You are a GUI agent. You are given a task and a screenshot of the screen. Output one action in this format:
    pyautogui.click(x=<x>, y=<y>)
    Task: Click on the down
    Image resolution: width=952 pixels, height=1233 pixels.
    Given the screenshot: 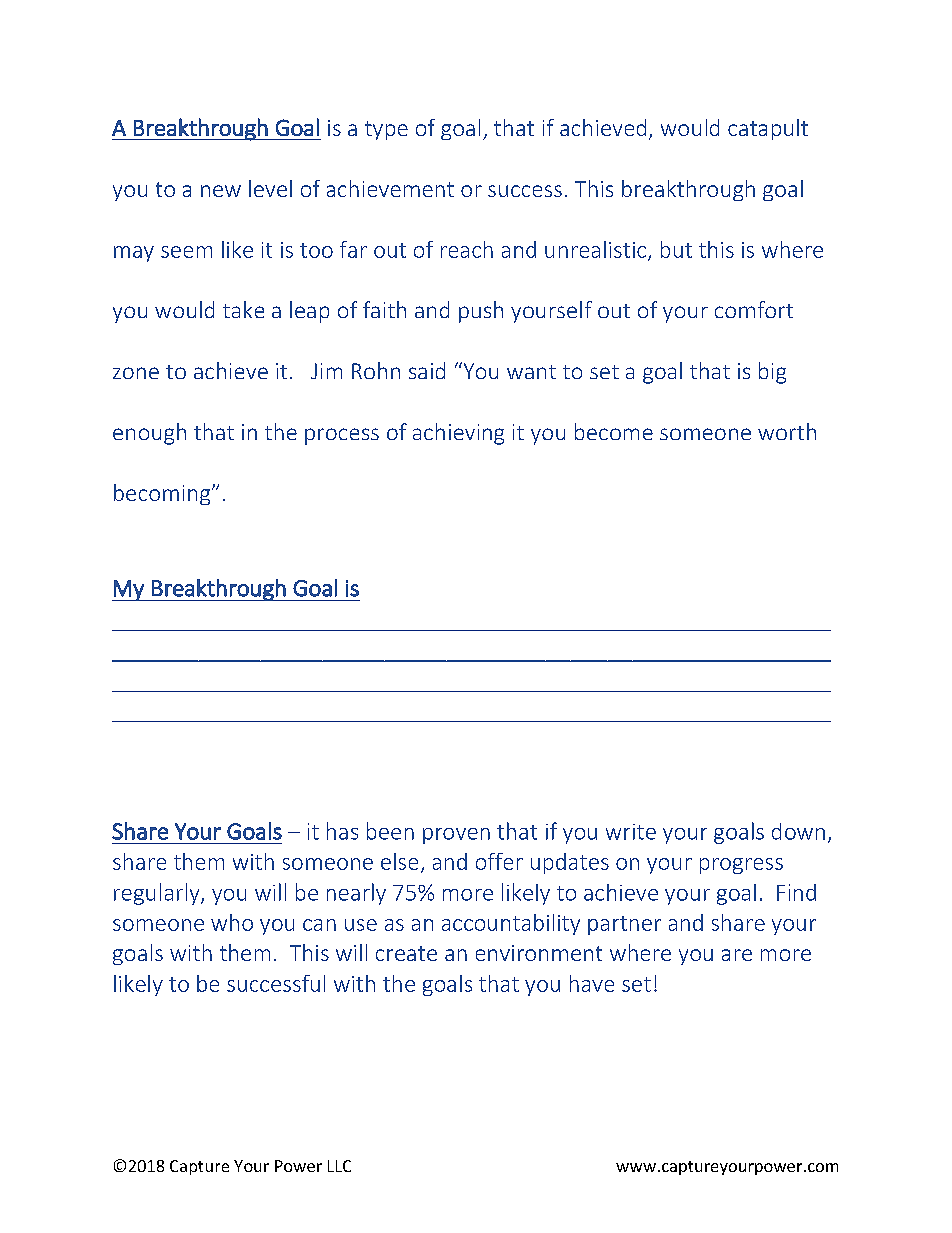 What is the action you would take?
    pyautogui.click(x=798, y=831)
